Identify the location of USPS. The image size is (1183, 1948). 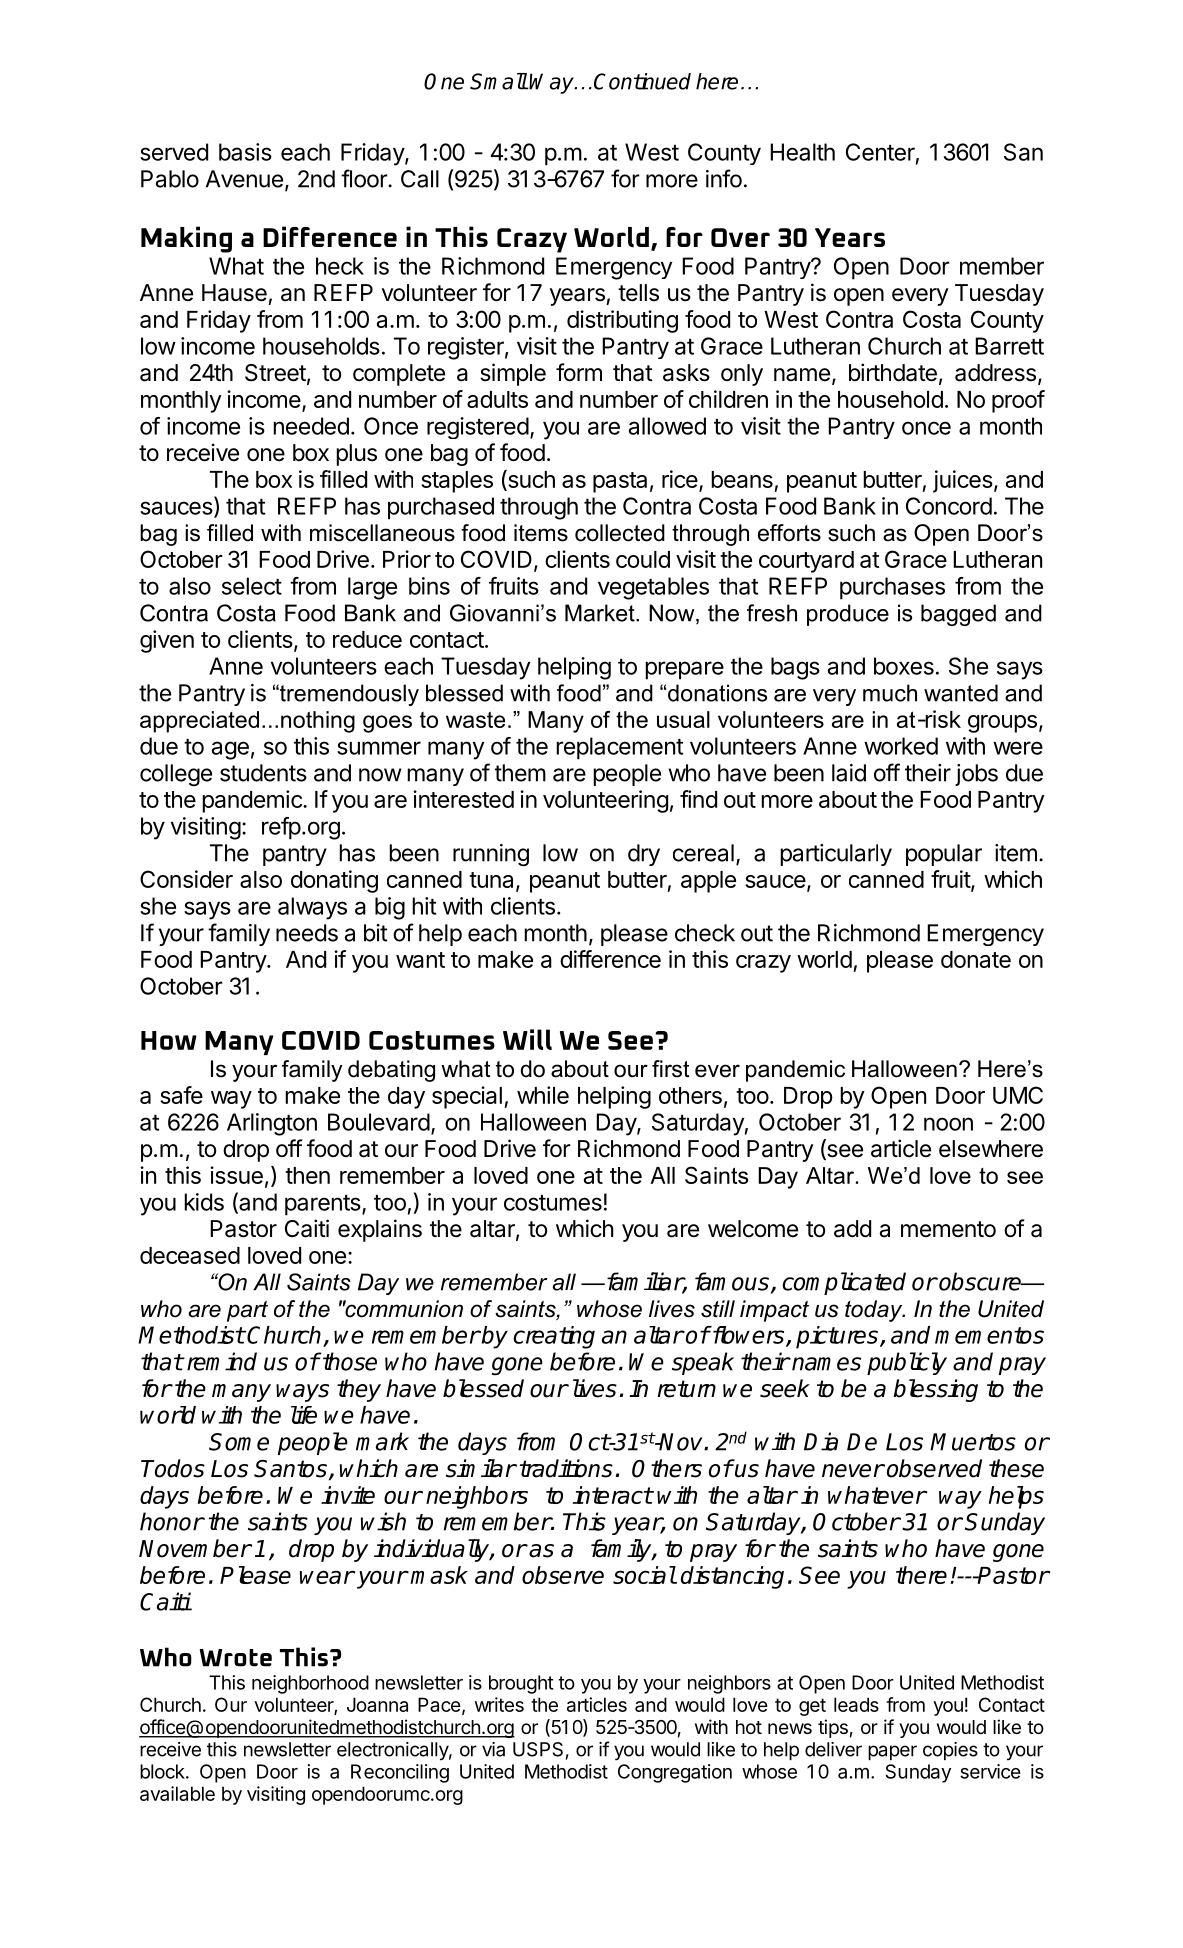
(538, 1749).
